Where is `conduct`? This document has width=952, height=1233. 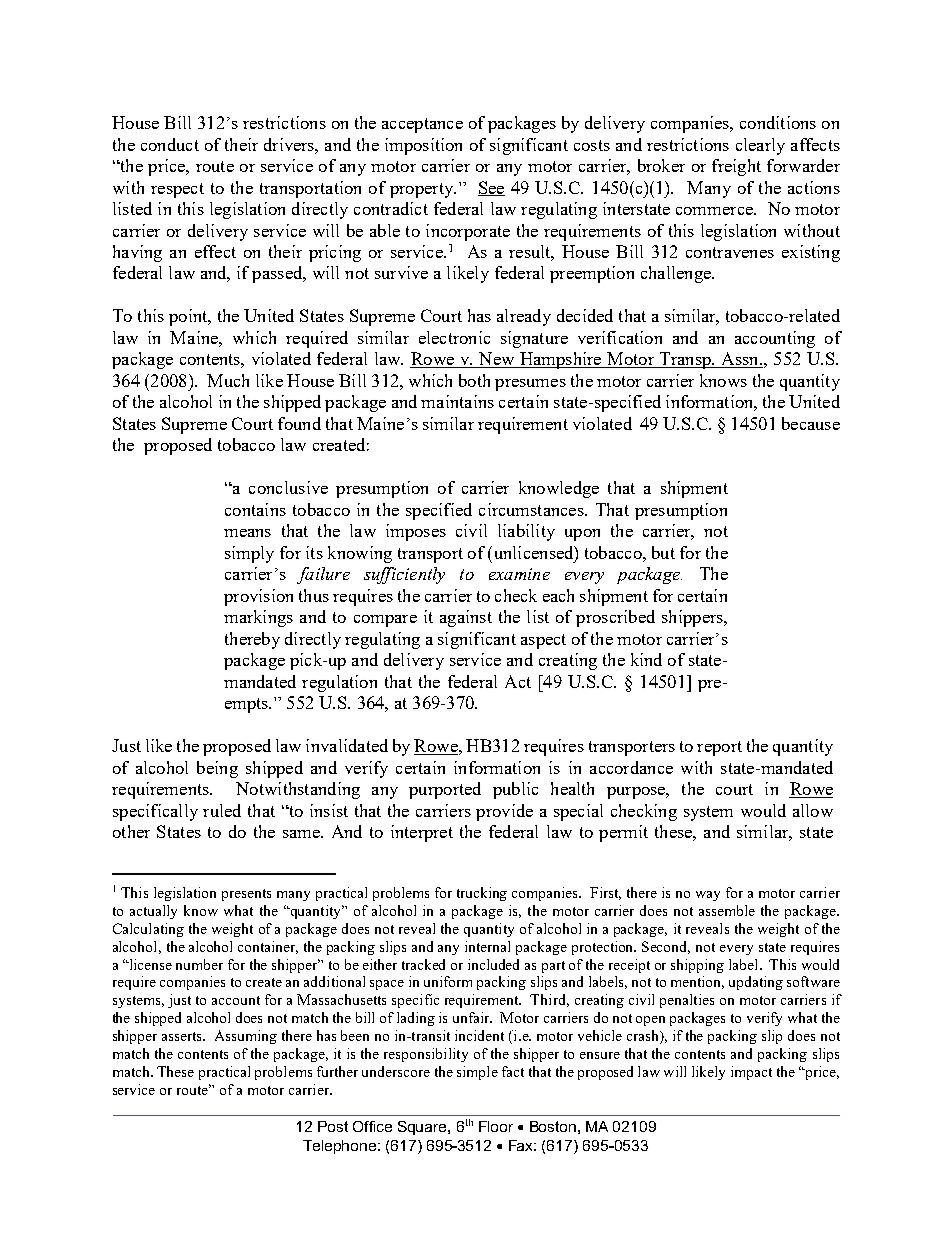 conduct is located at coordinates (170, 144).
